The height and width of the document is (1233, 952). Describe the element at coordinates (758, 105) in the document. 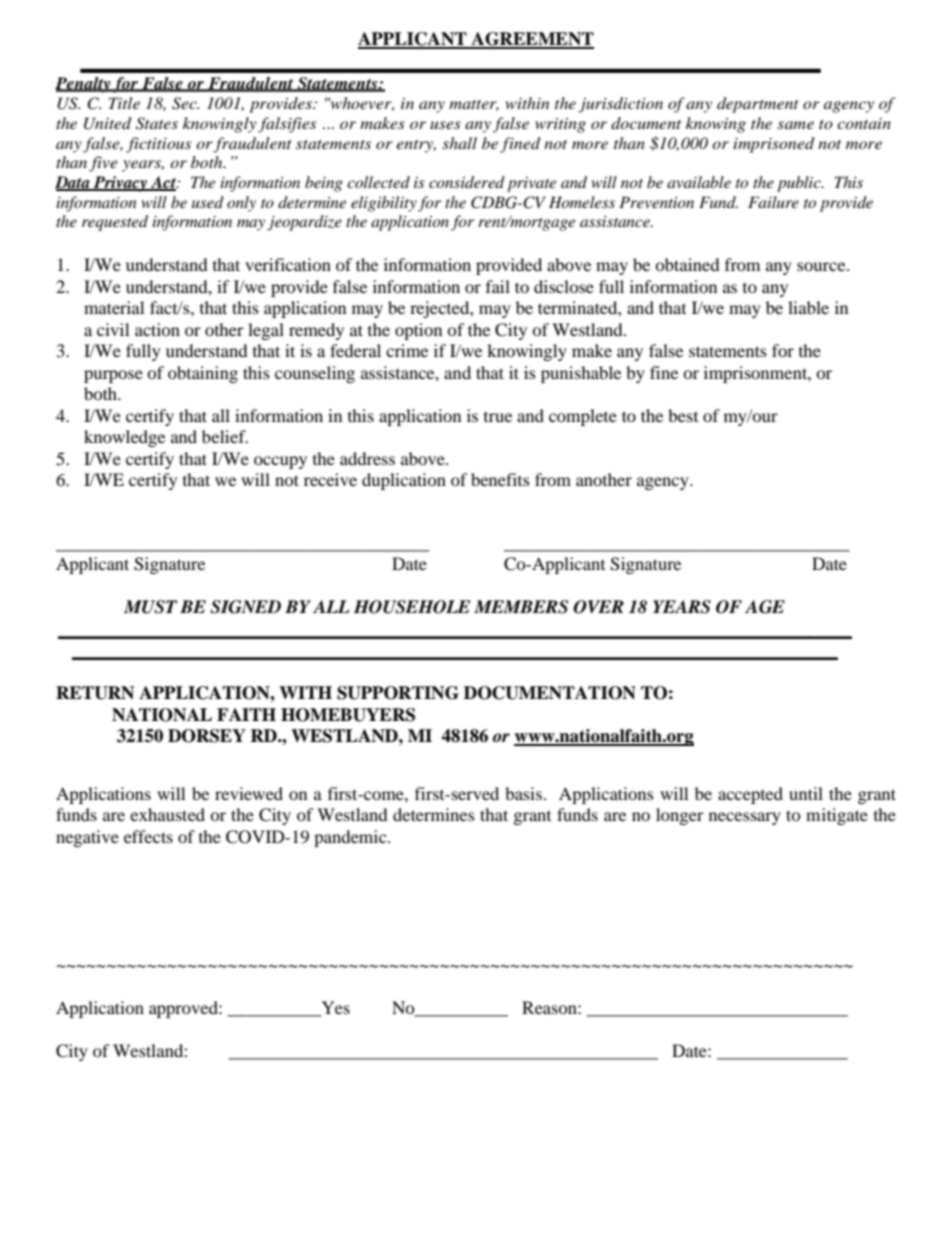

I see `department` at that location.
